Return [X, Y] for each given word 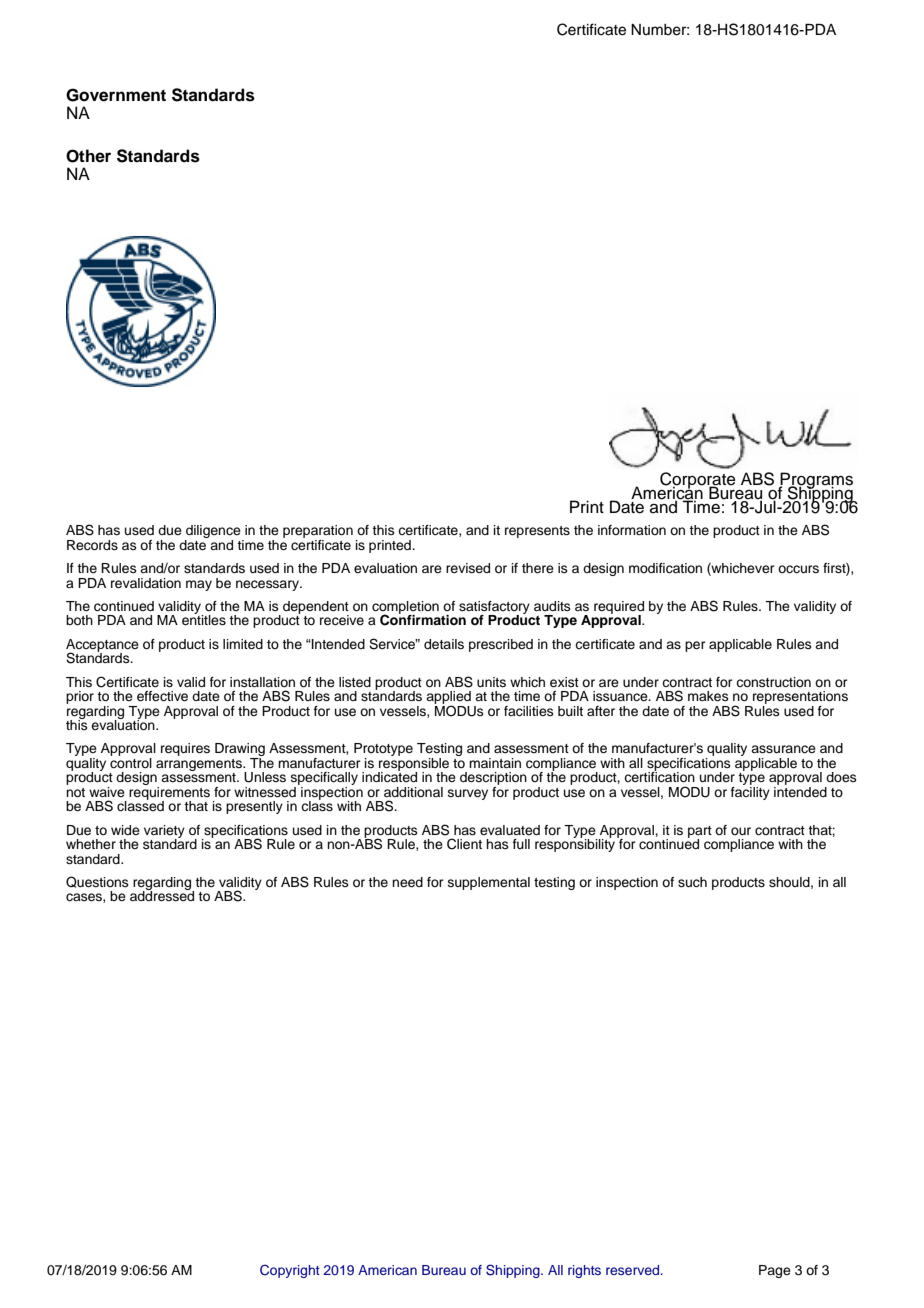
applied [448, 698]
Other [88, 156]
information [632, 530]
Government [116, 95]
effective [162, 696]
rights [584, 1271]
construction [773, 682]
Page [775, 1271]
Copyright [290, 1271]
